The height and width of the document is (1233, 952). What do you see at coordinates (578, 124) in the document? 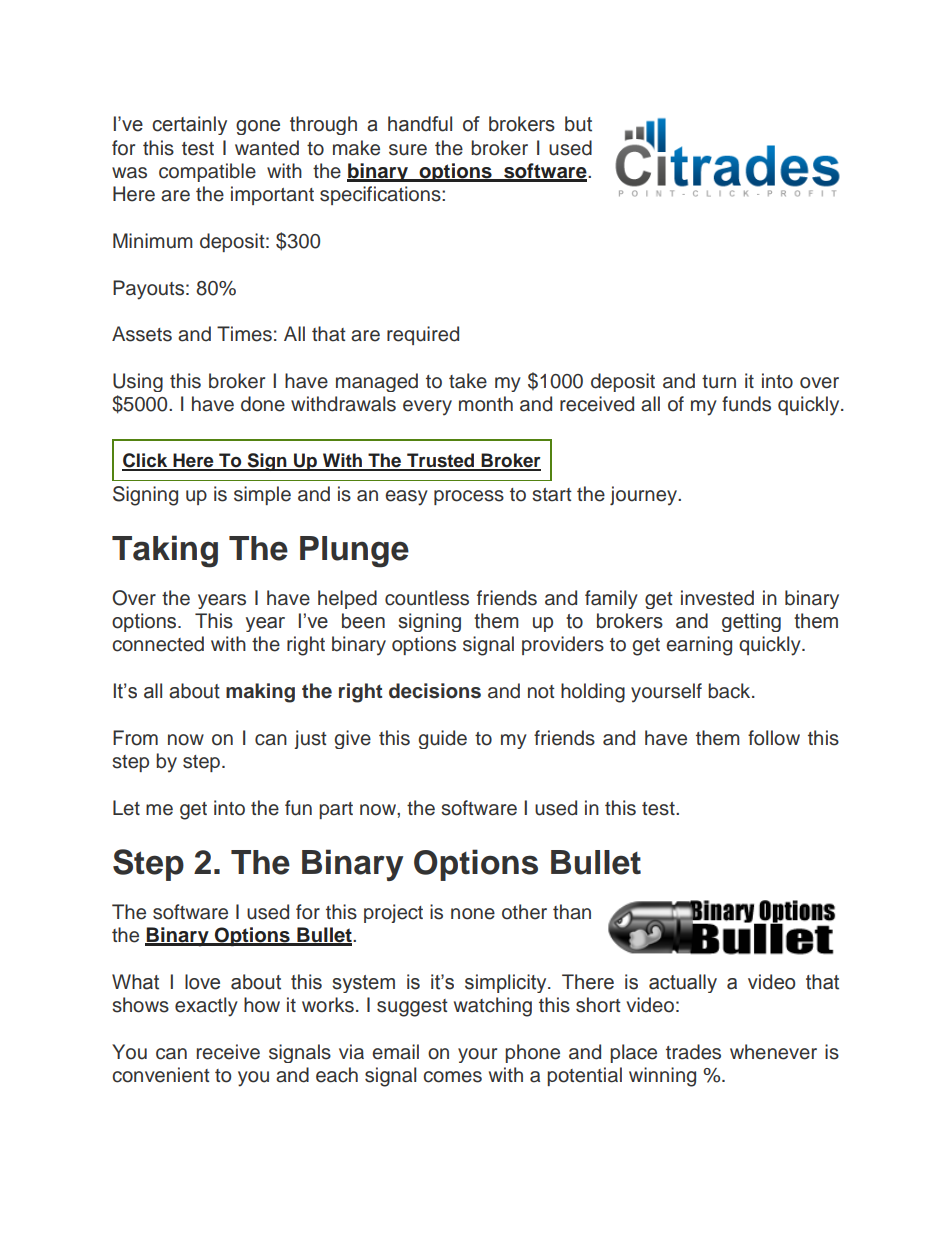
I see `but` at bounding box center [578, 124].
